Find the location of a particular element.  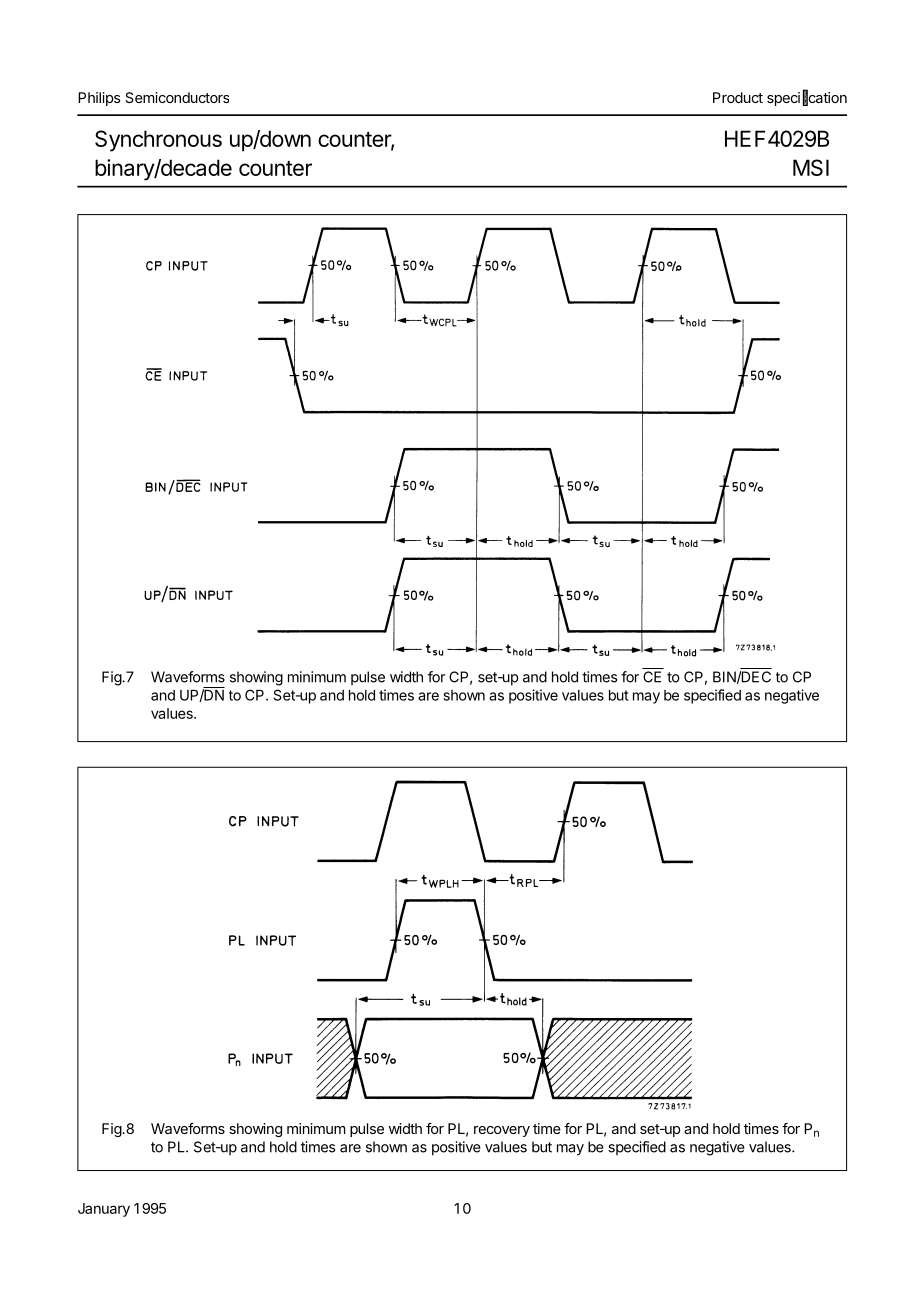

MSI is located at coordinates (811, 167).
